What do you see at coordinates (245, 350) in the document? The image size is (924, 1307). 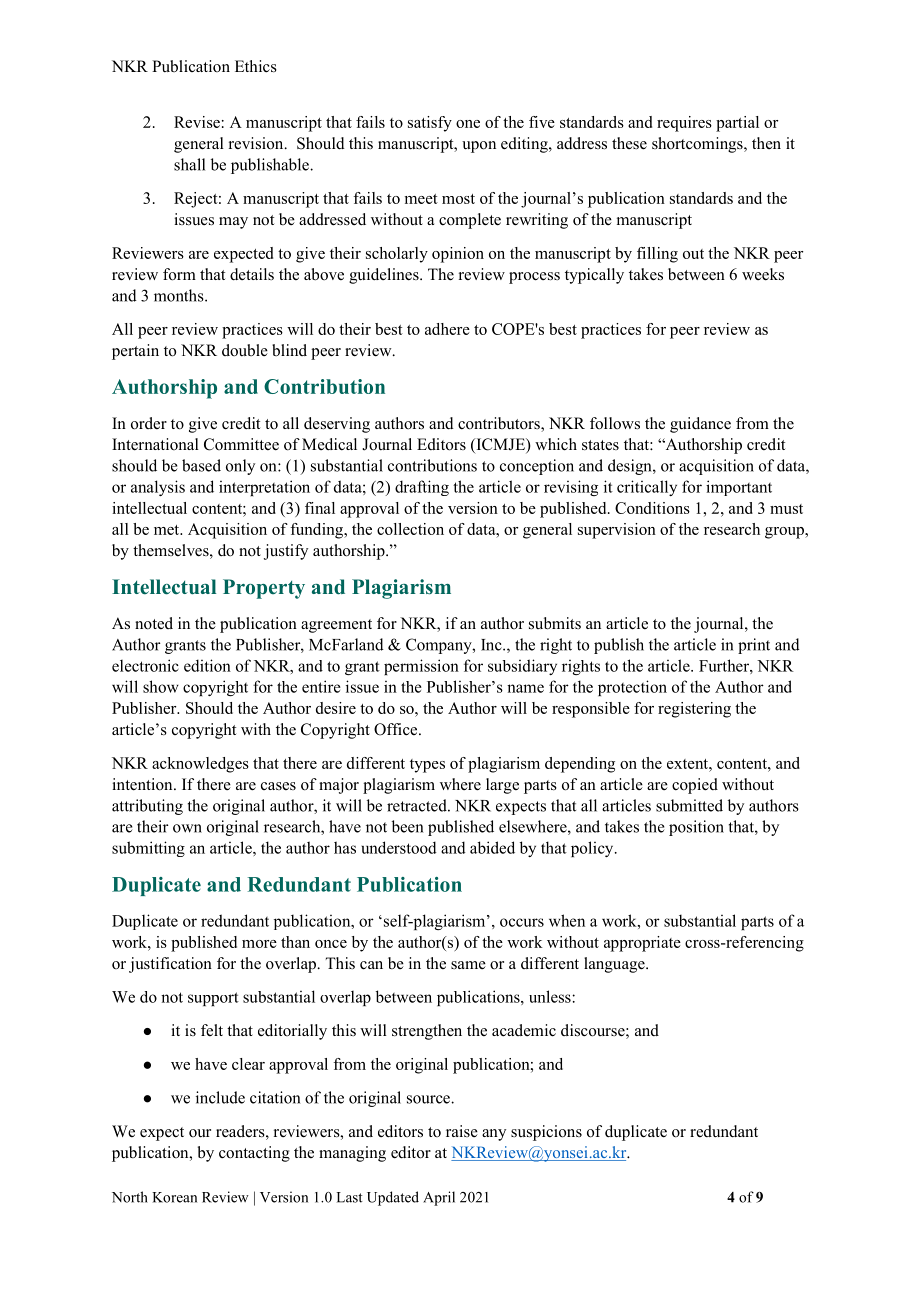 I see `double` at bounding box center [245, 350].
